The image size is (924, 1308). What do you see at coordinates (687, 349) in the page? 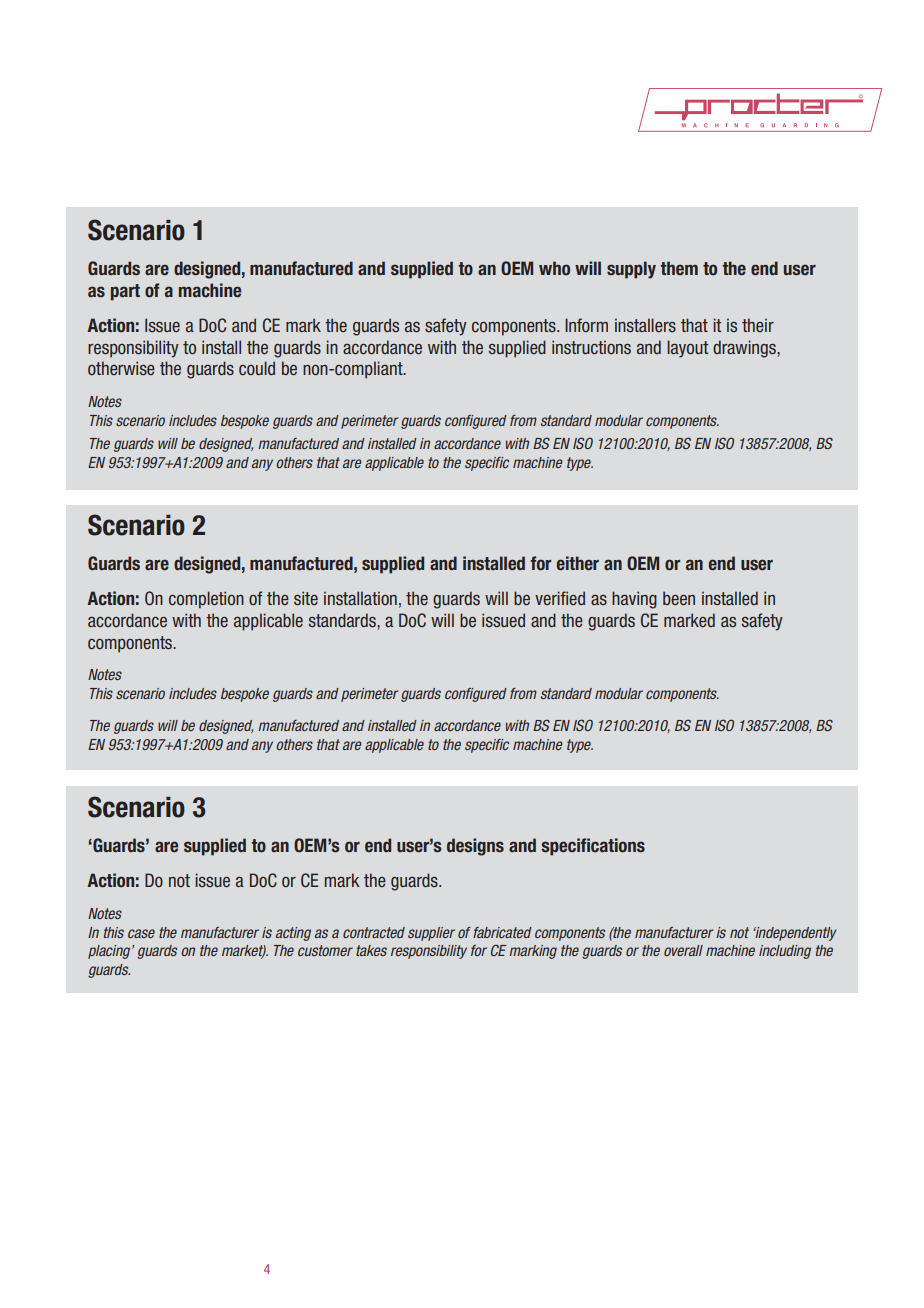
I see `layout` at bounding box center [687, 349].
